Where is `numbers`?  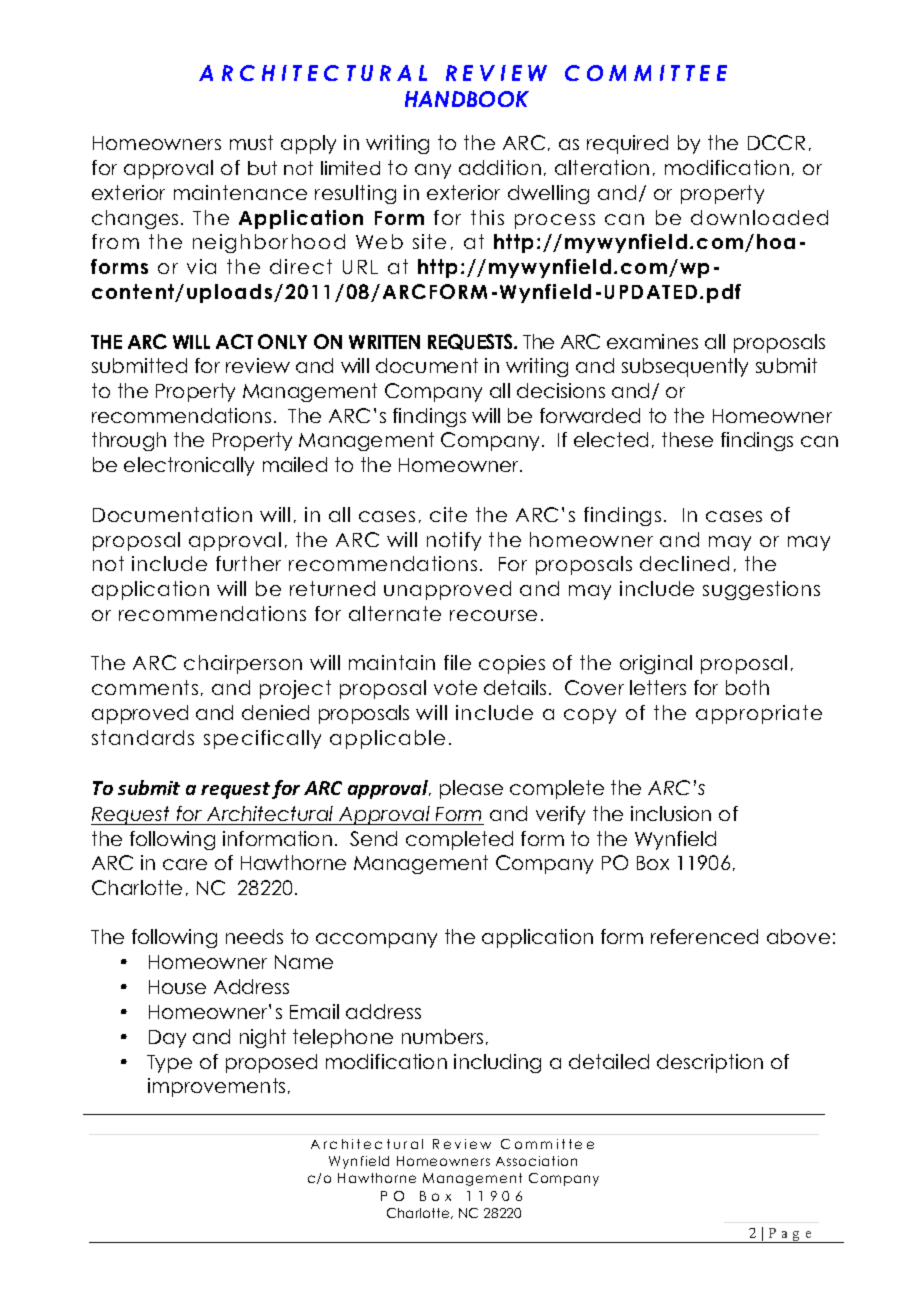
numbers is located at coordinates (442, 1036).
